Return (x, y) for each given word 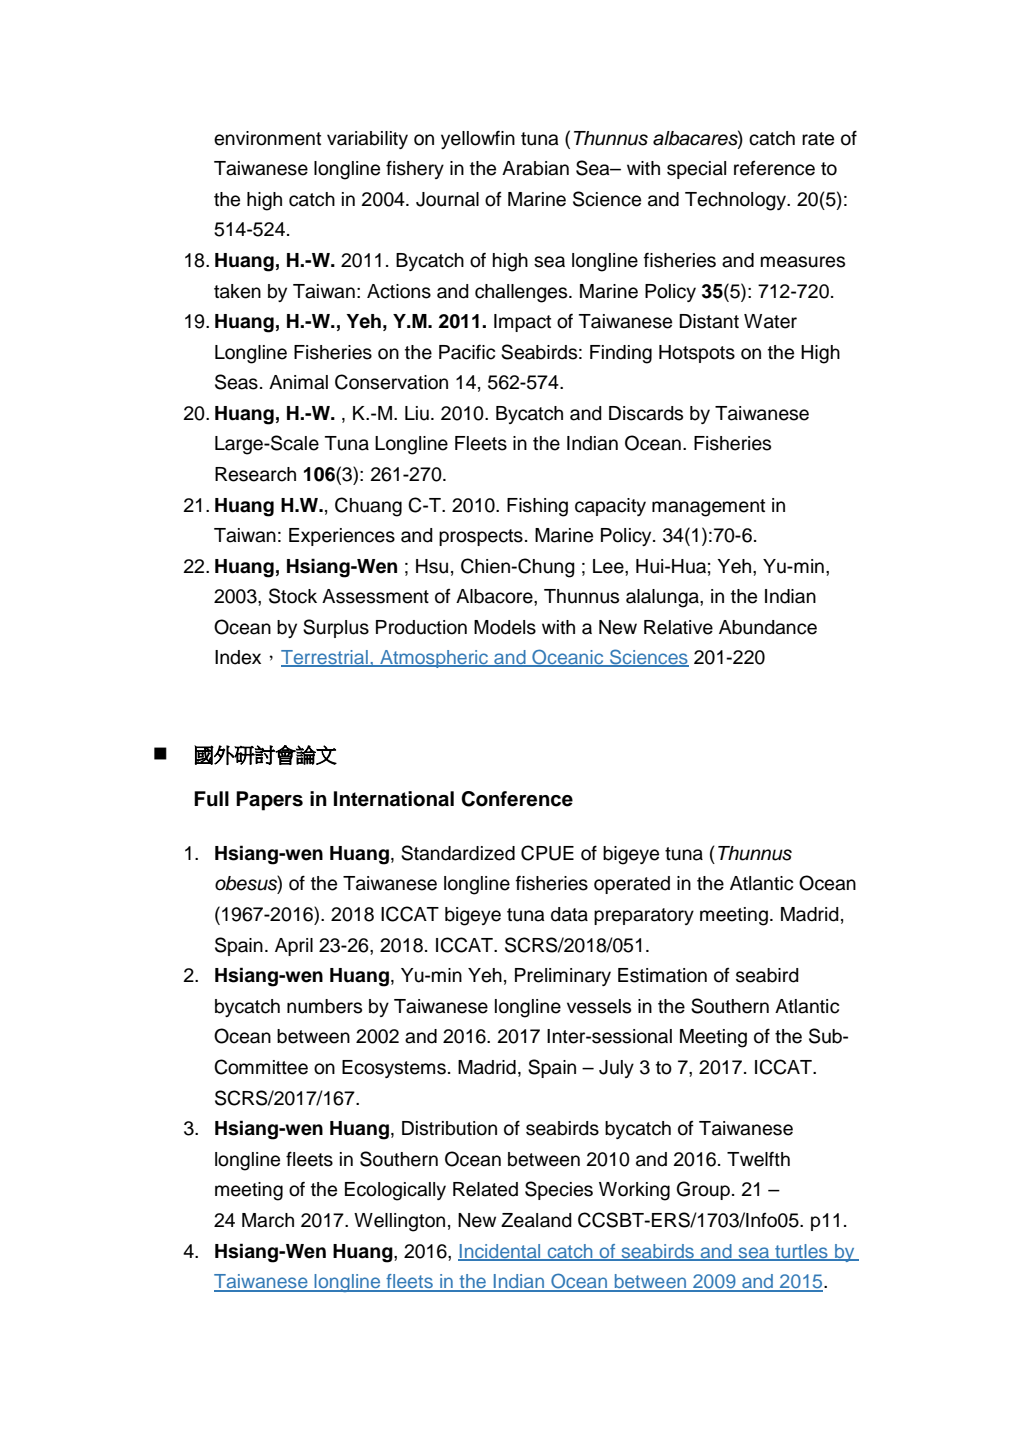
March (268, 1220)
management (708, 508)
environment (267, 138)
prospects (481, 537)
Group (703, 1190)
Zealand (536, 1220)
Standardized (458, 853)
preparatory (644, 916)
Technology (737, 201)
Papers (269, 801)
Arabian (535, 168)
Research (255, 474)
